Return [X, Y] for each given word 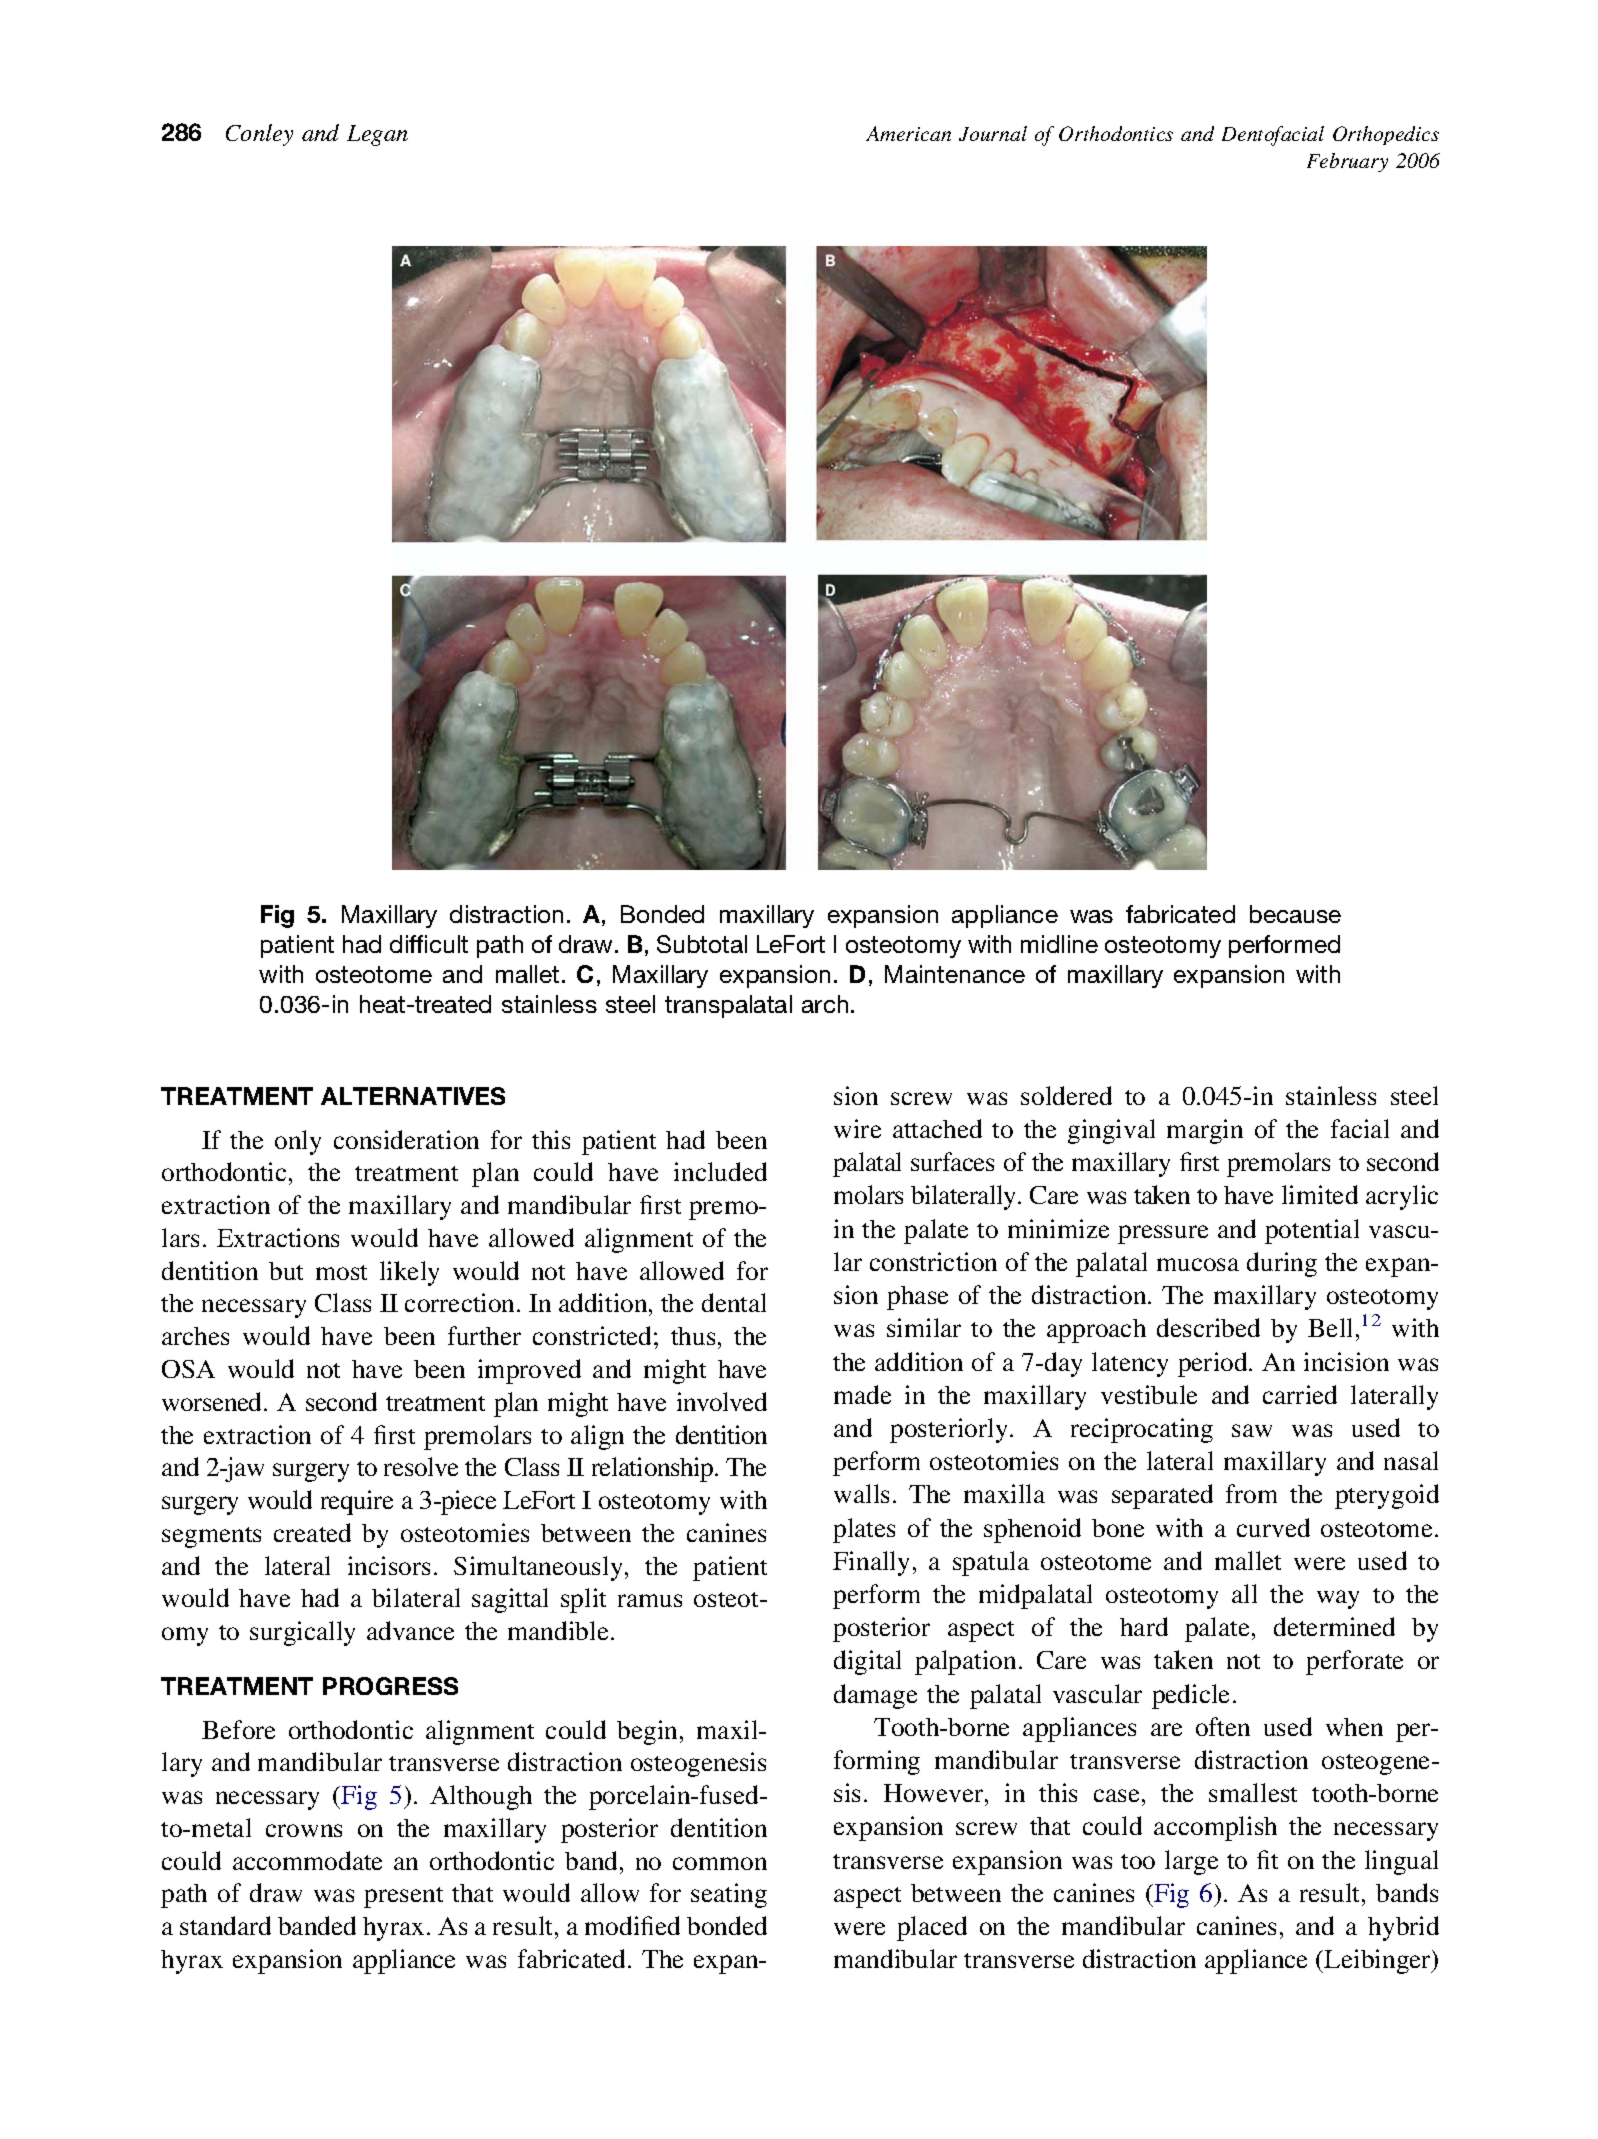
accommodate [307, 1860]
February [1347, 162]
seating [729, 1895]
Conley [259, 135]
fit [1267, 1859]
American [908, 133]
